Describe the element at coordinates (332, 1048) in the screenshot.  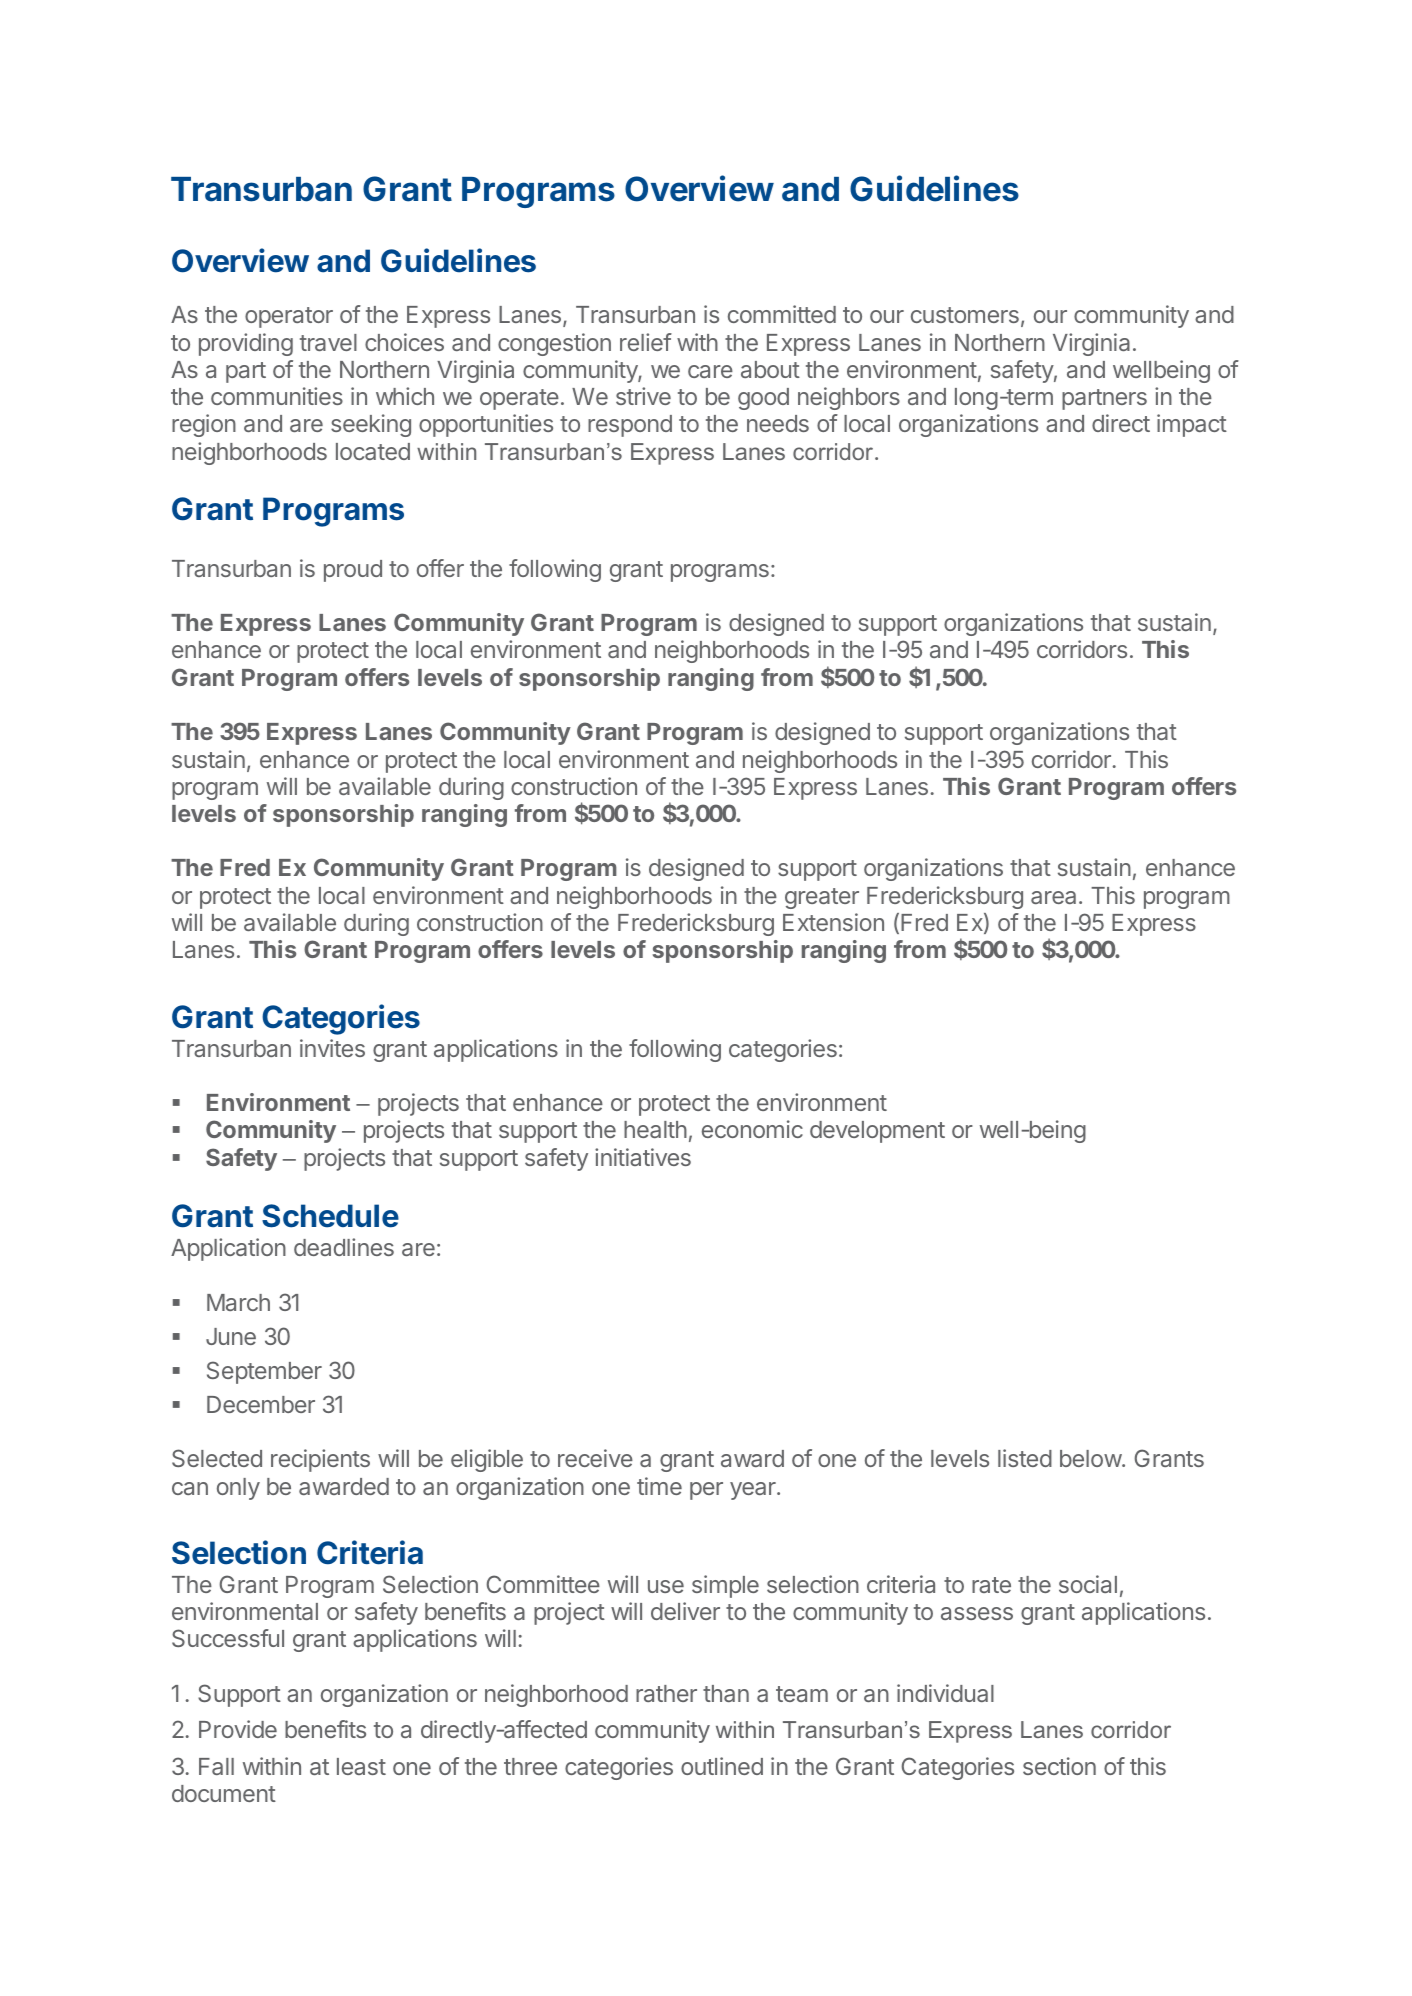
I see `invites` at that location.
